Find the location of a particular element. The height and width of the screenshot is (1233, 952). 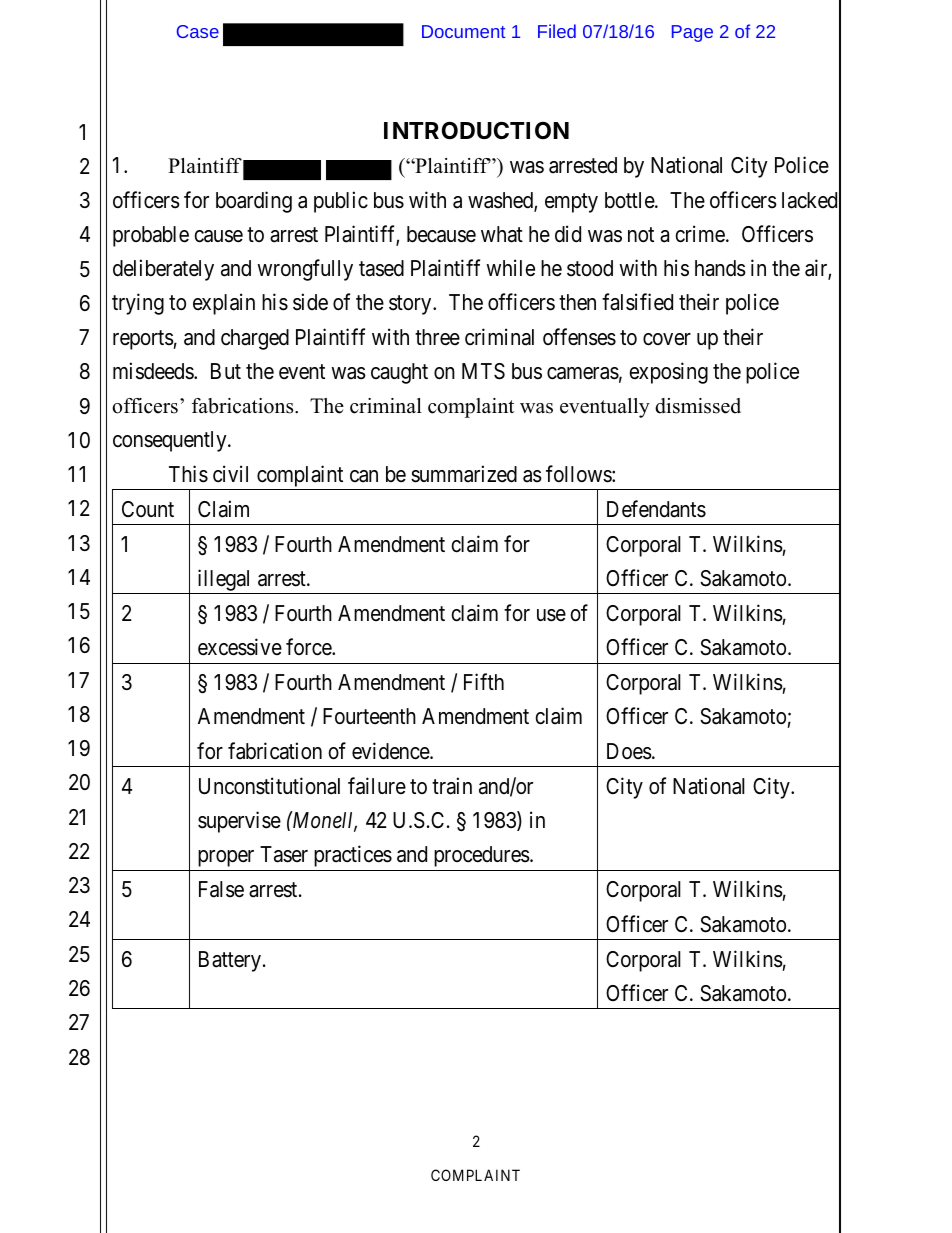

cover is located at coordinates (667, 339).
